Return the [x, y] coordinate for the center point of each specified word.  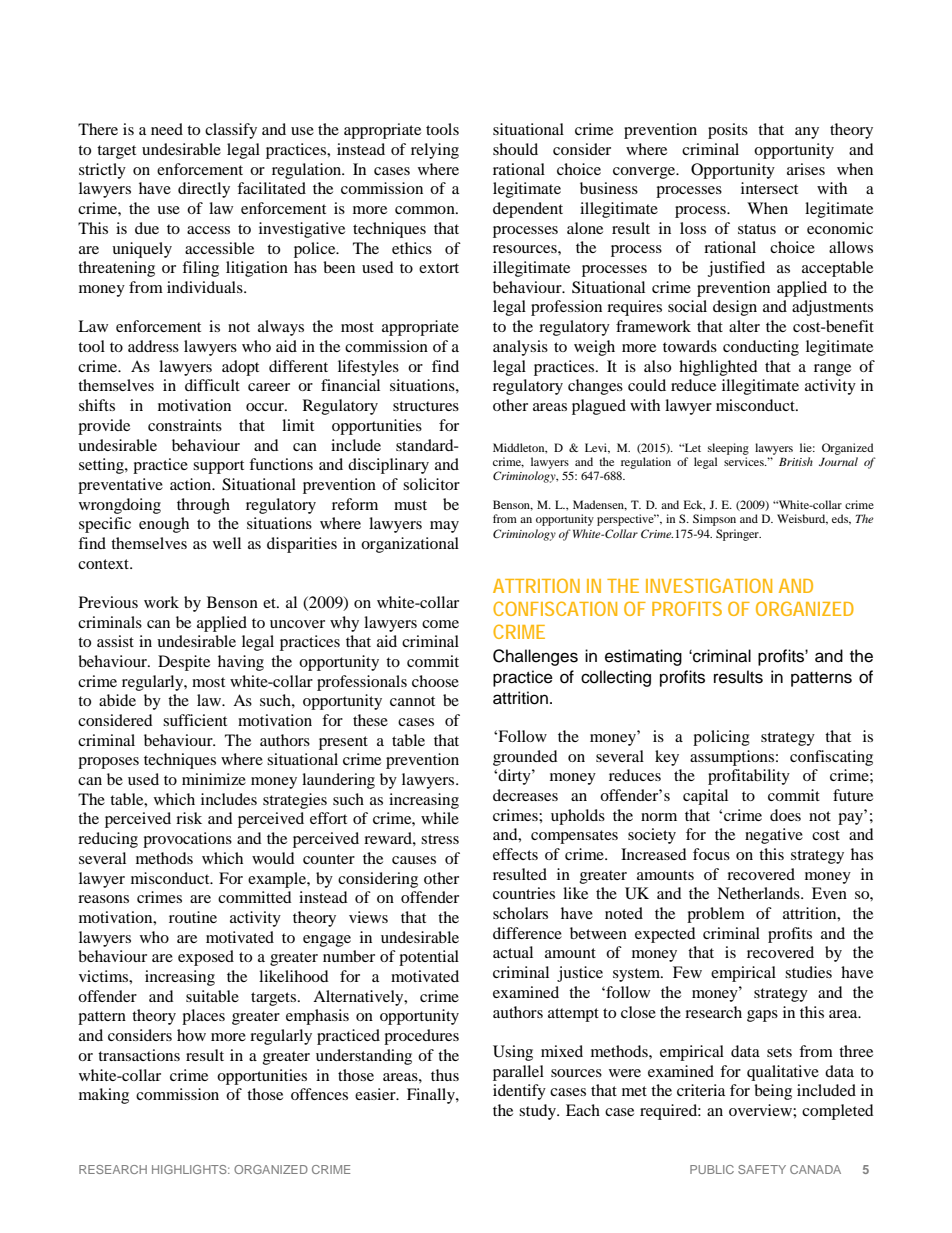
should [515, 149]
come [440, 624]
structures [426, 406]
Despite [184, 663]
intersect [769, 188]
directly [204, 190]
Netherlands [759, 893]
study [538, 1112]
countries [524, 893]
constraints [185, 425]
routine [193, 917]
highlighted [718, 368]
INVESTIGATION [709, 585]
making [104, 1096]
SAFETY [762, 1169]
